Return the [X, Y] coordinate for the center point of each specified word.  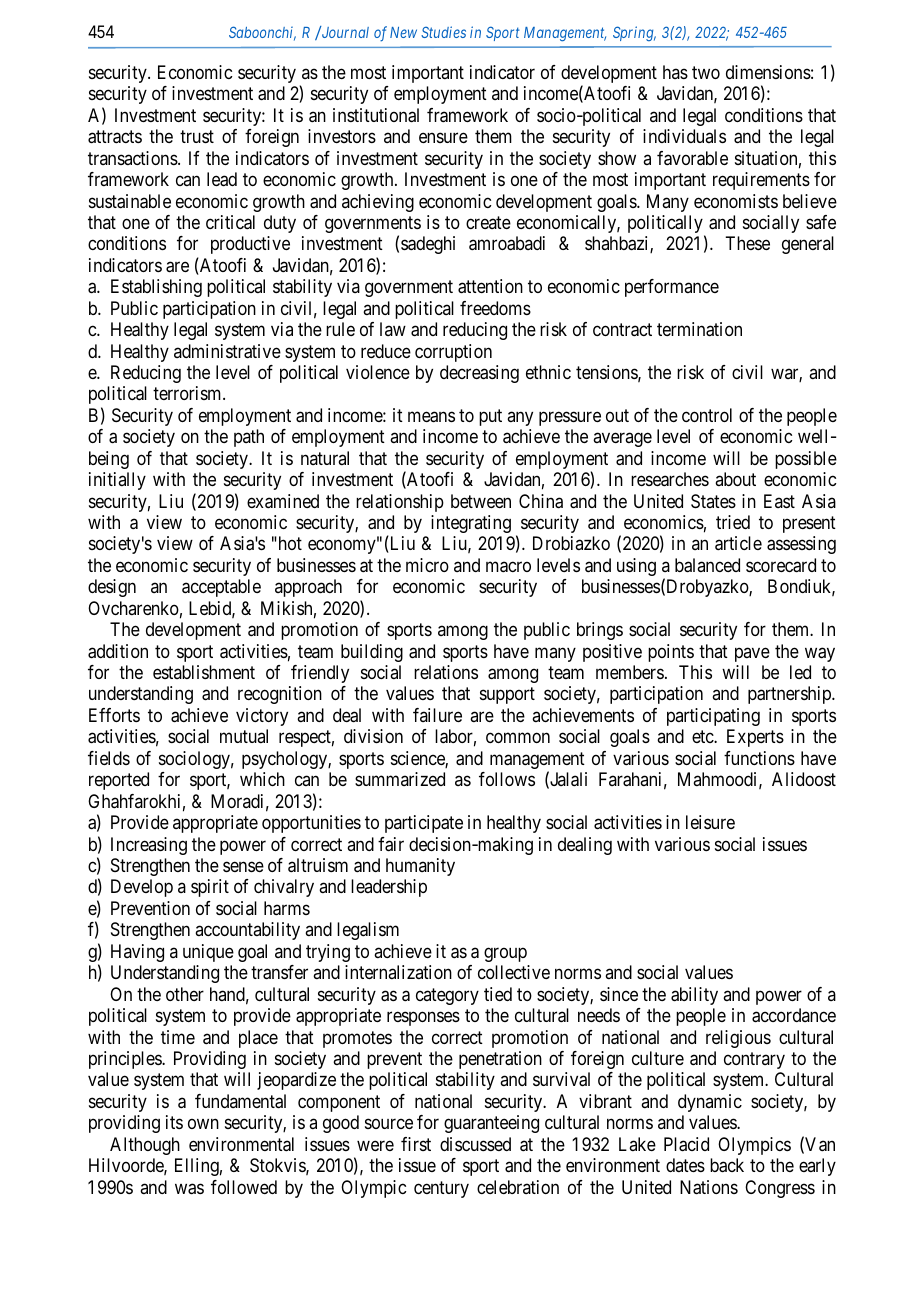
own [203, 1124]
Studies [443, 32]
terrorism [188, 393]
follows [507, 779]
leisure [710, 822]
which [262, 779]
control [707, 415]
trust [197, 136]
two [706, 72]
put [490, 417]
